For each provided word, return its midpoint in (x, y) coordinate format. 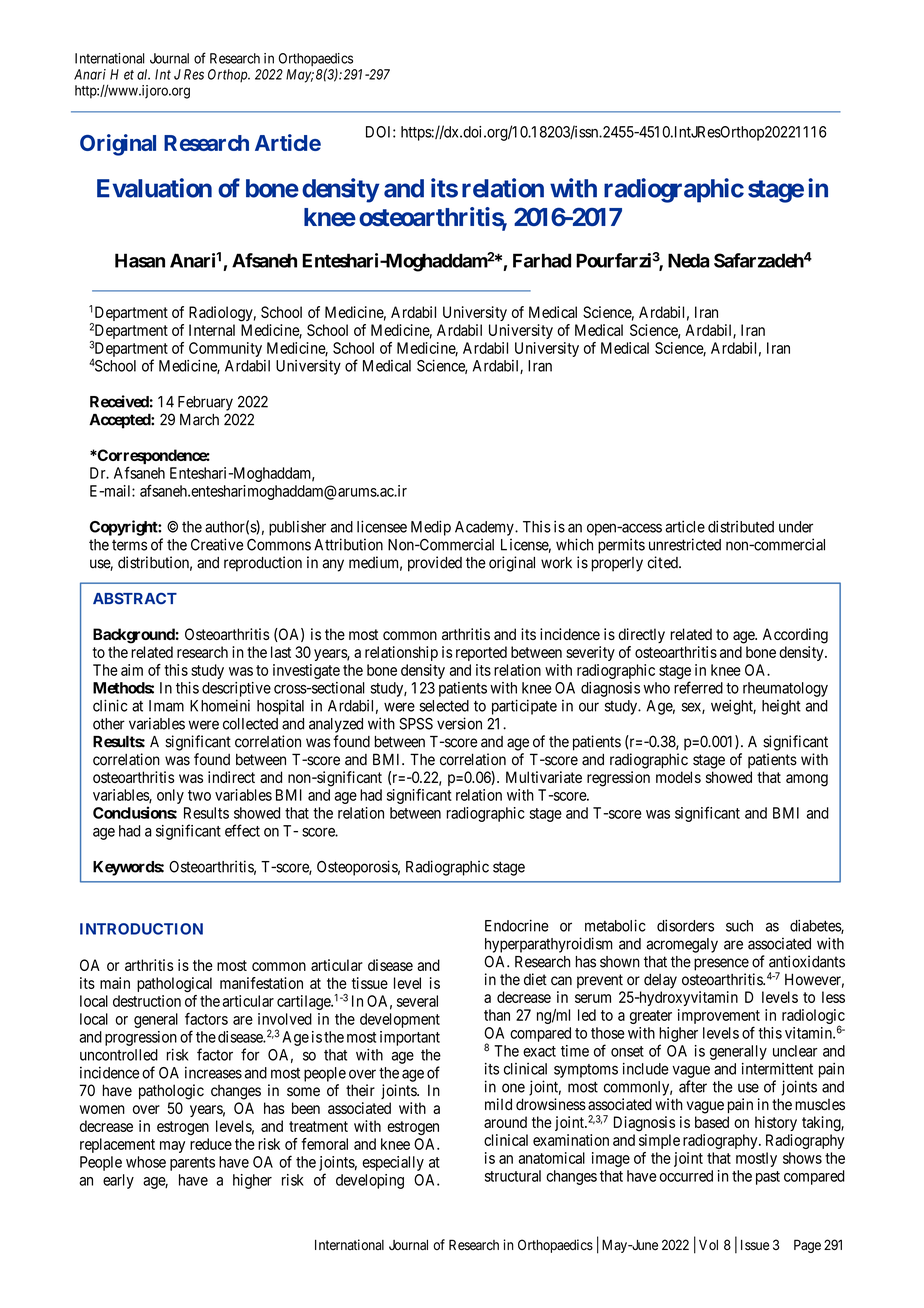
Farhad (542, 260)
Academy (485, 528)
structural (513, 1176)
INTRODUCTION (141, 929)
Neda (688, 260)
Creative (217, 544)
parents (192, 1164)
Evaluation (154, 188)
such (739, 926)
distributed (741, 526)
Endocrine (517, 925)
